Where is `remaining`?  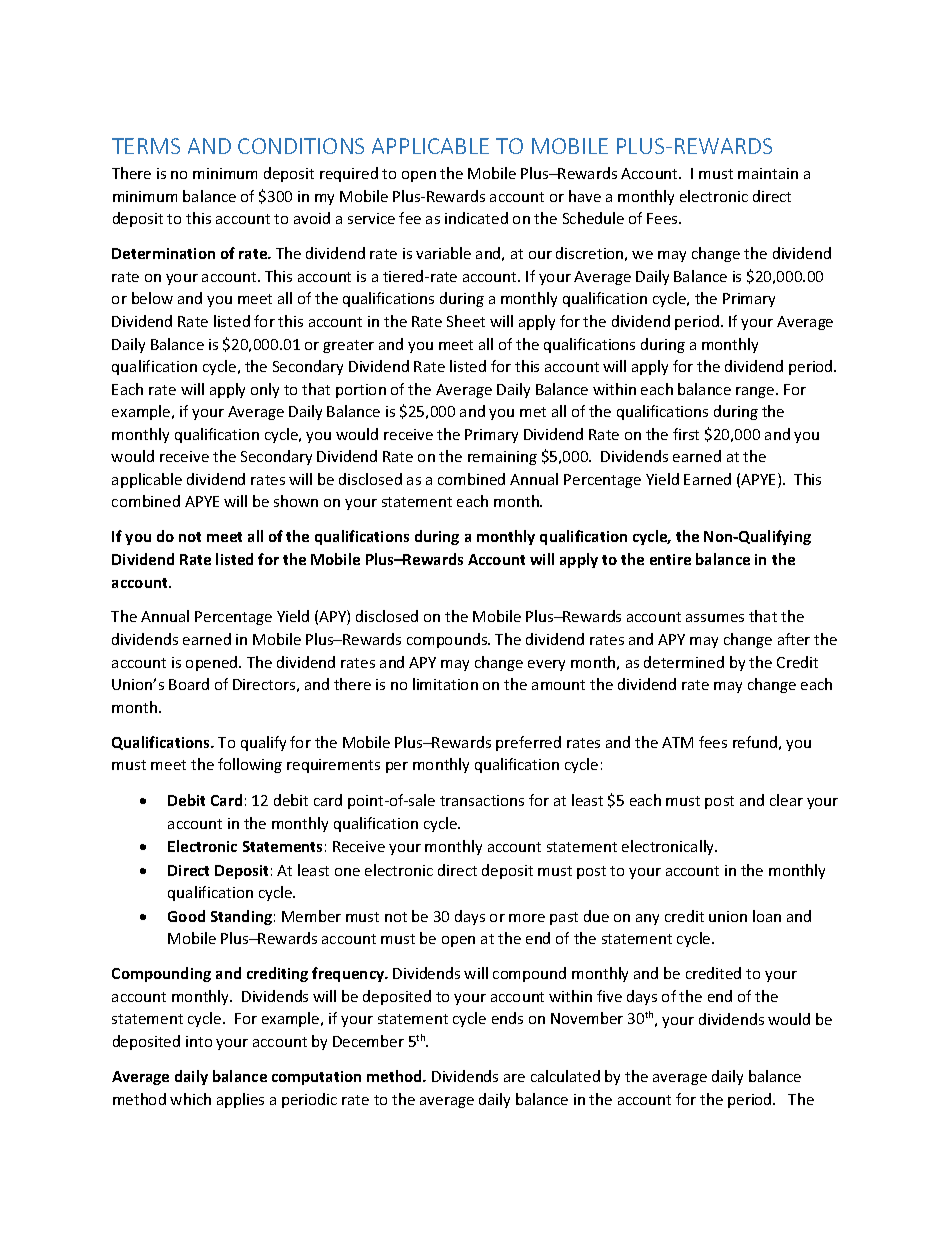 remaining is located at coordinates (502, 458).
